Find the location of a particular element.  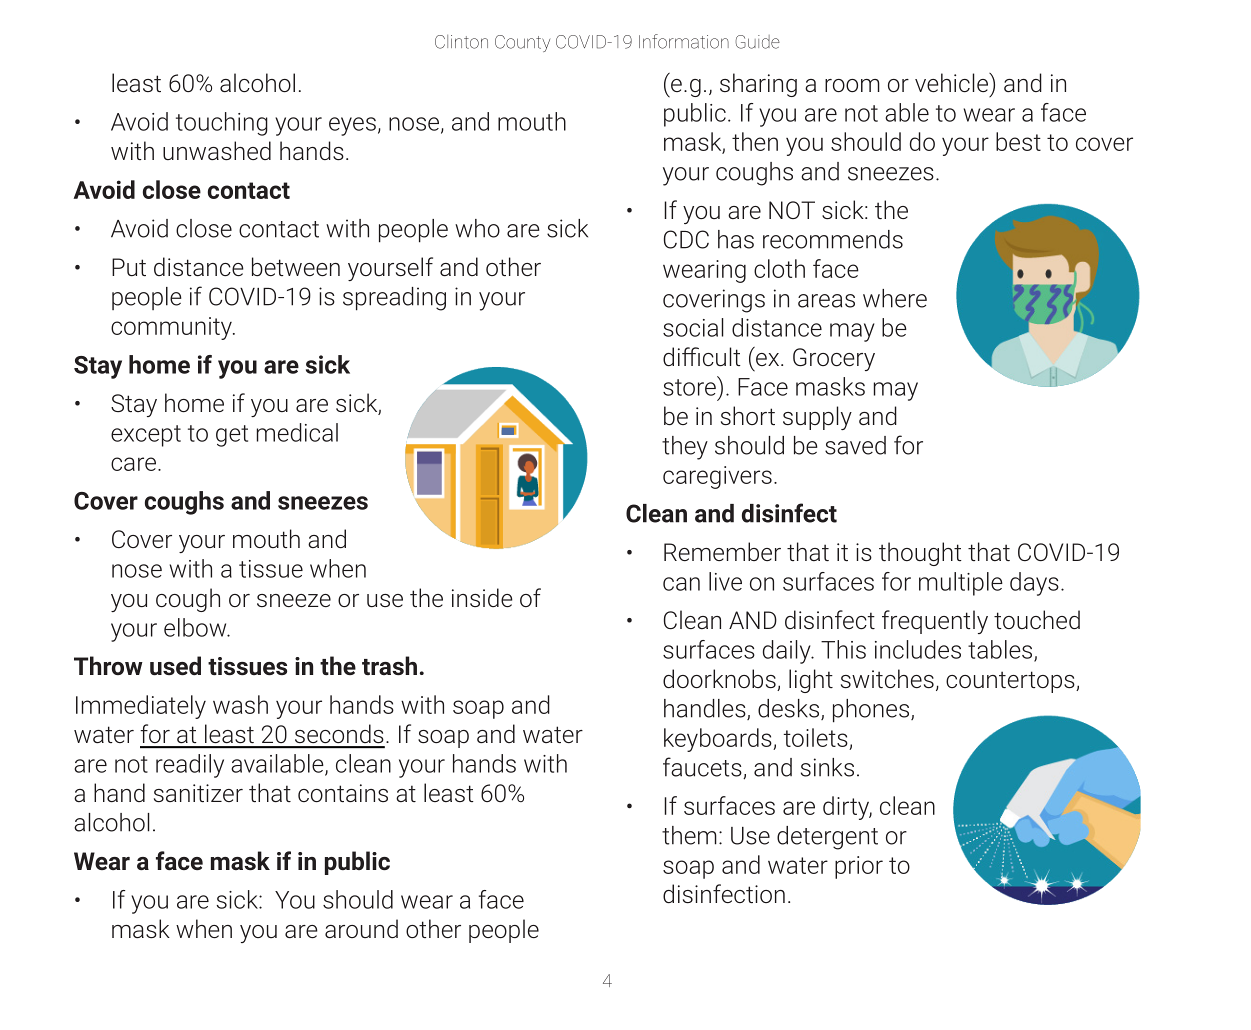

around is located at coordinates (361, 928).
